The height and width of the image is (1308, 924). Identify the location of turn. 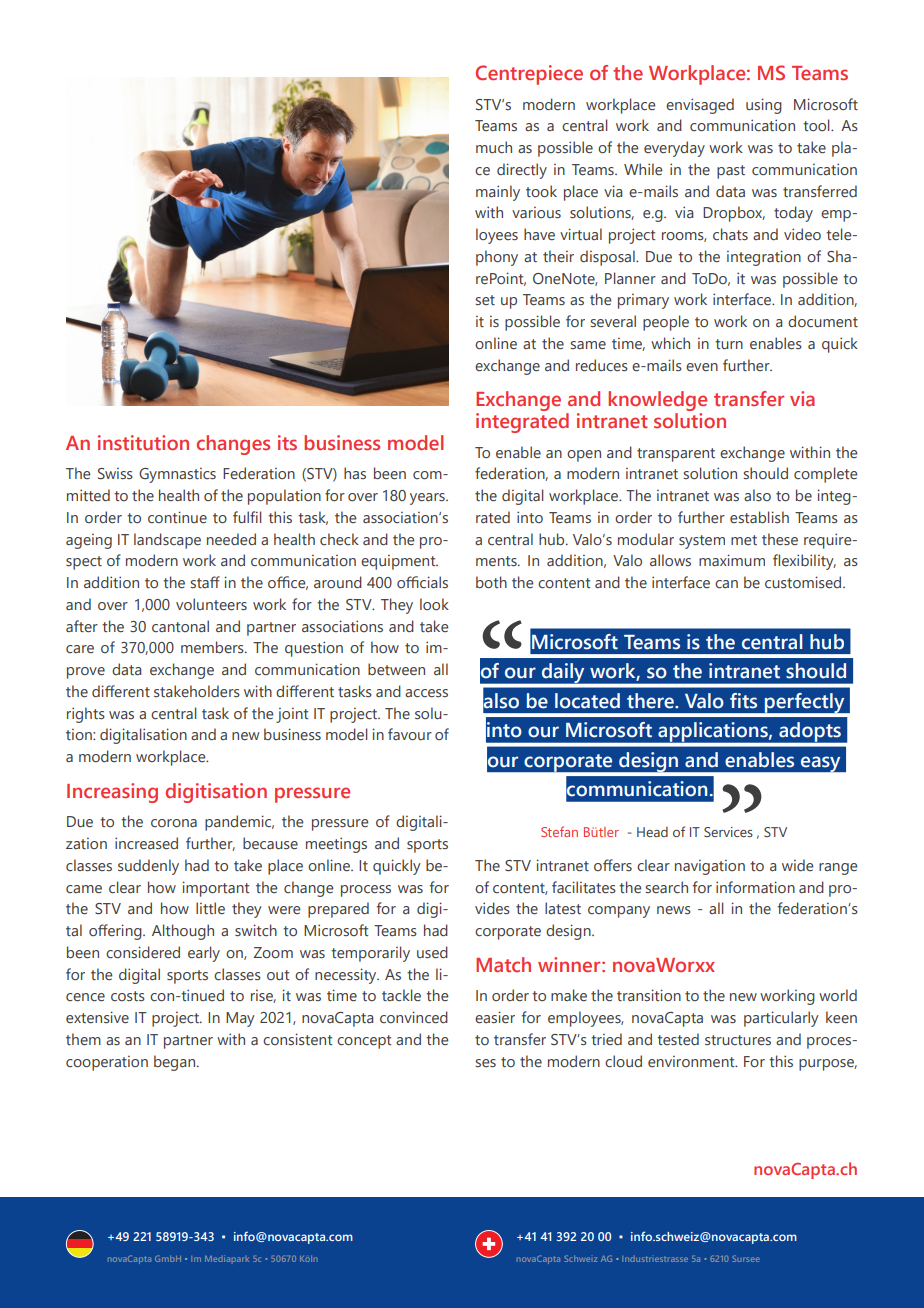
(729, 344).
